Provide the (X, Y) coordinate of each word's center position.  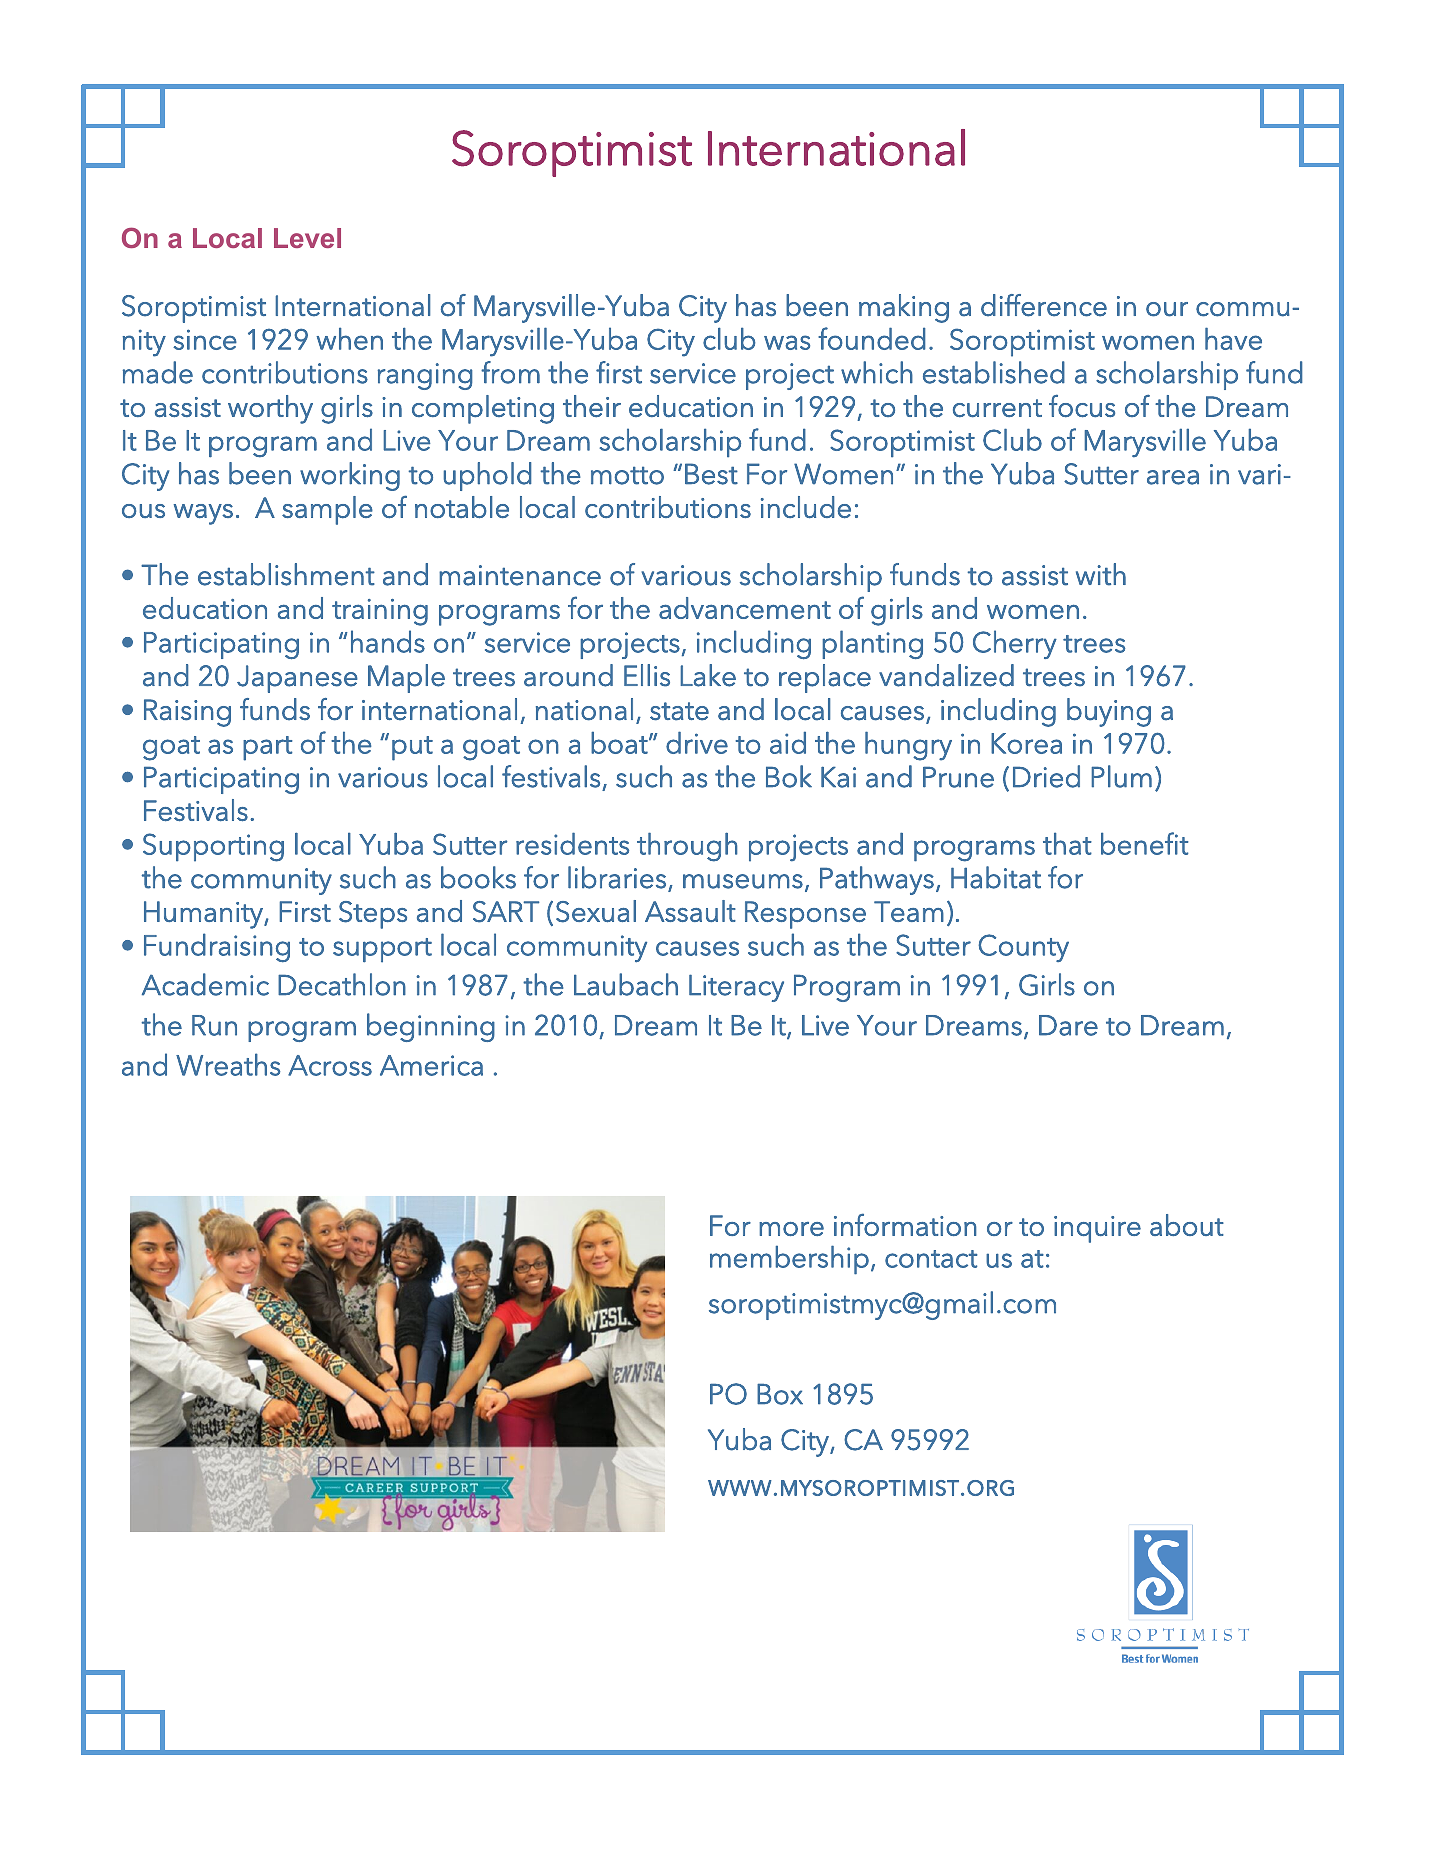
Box (780, 1394)
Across (330, 1065)
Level (307, 238)
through (687, 847)
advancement (745, 608)
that (1067, 843)
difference (1044, 305)
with (1101, 574)
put (412, 748)
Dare (1068, 1025)
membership (789, 1260)
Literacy (736, 988)
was (787, 342)
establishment (286, 574)
